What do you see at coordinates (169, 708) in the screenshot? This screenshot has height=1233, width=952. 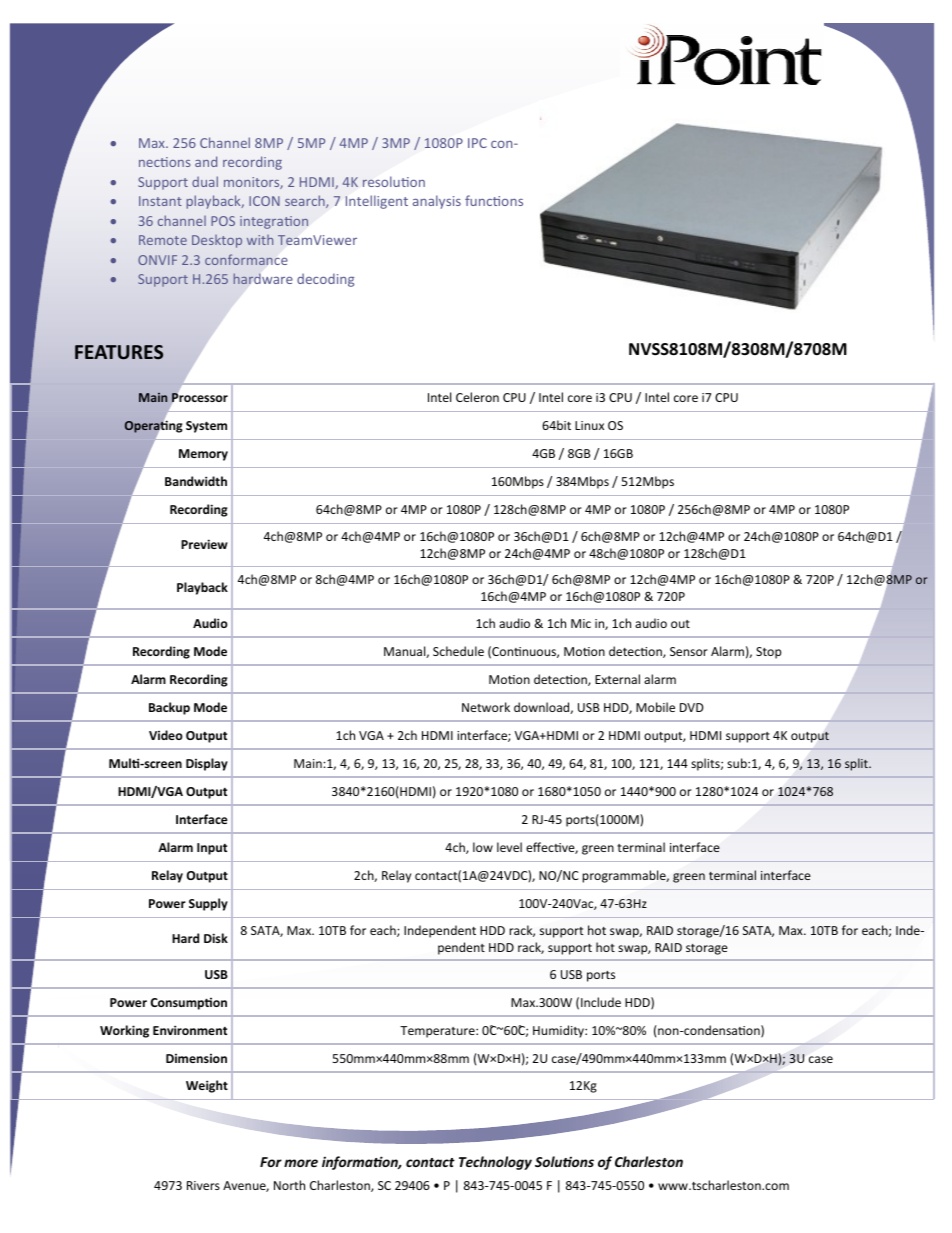 I see `Backup` at bounding box center [169, 708].
